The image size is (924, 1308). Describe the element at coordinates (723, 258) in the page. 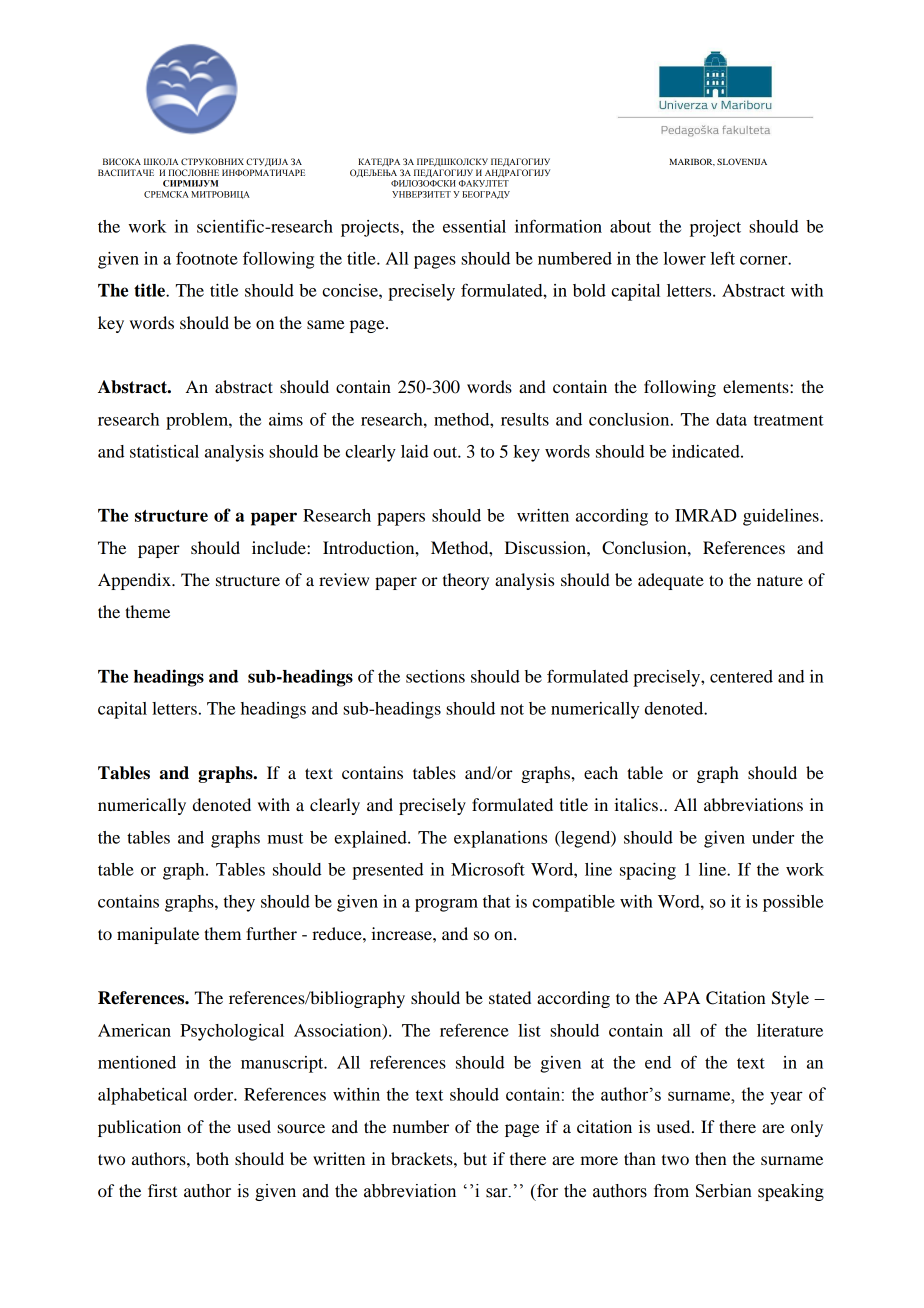

I see `left` at that location.
